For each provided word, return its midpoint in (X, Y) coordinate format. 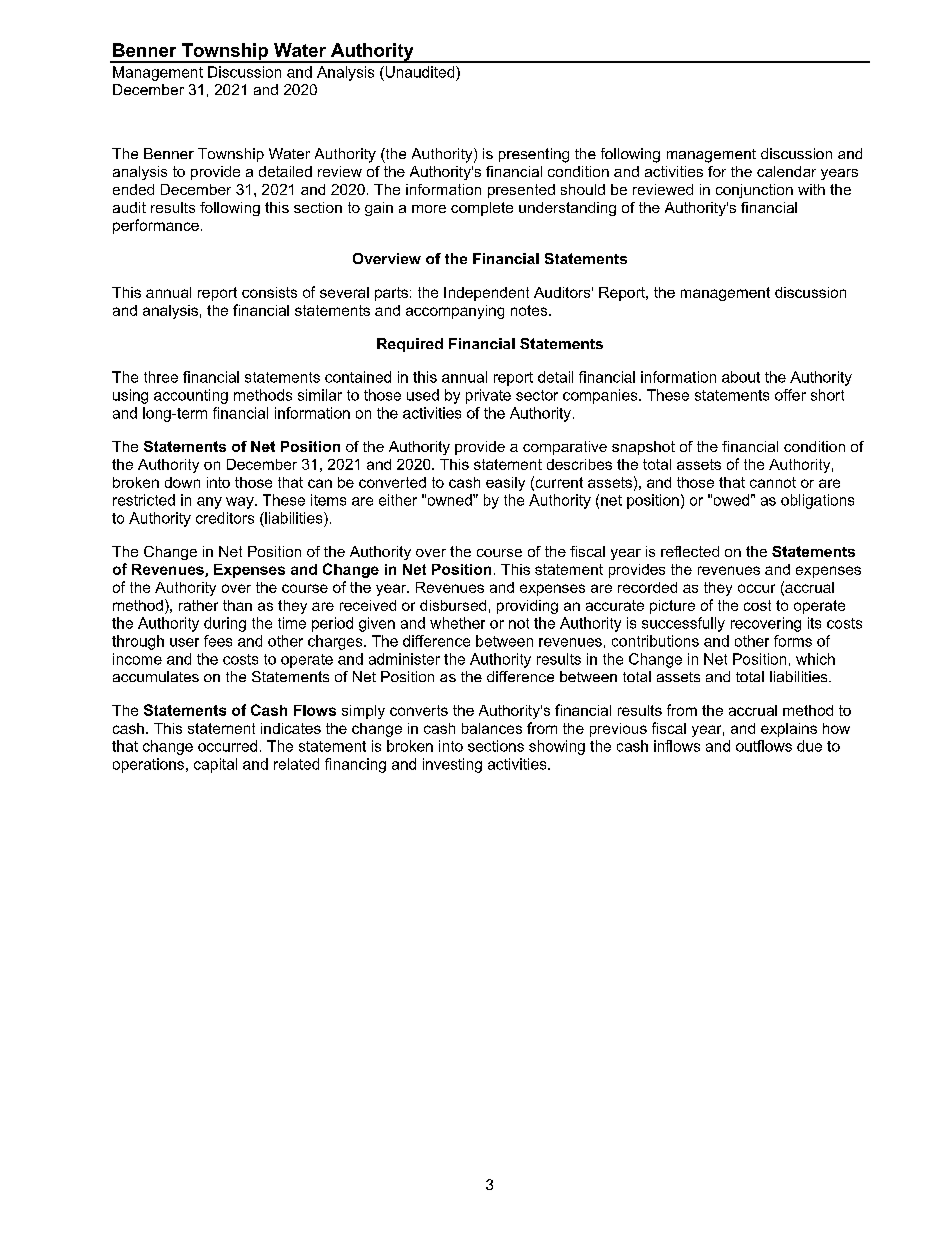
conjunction (754, 191)
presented (521, 191)
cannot (773, 482)
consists (269, 292)
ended (133, 189)
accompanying (455, 312)
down (182, 482)
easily (505, 484)
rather (198, 605)
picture (672, 607)
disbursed (453, 605)
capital (215, 765)
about (741, 377)
